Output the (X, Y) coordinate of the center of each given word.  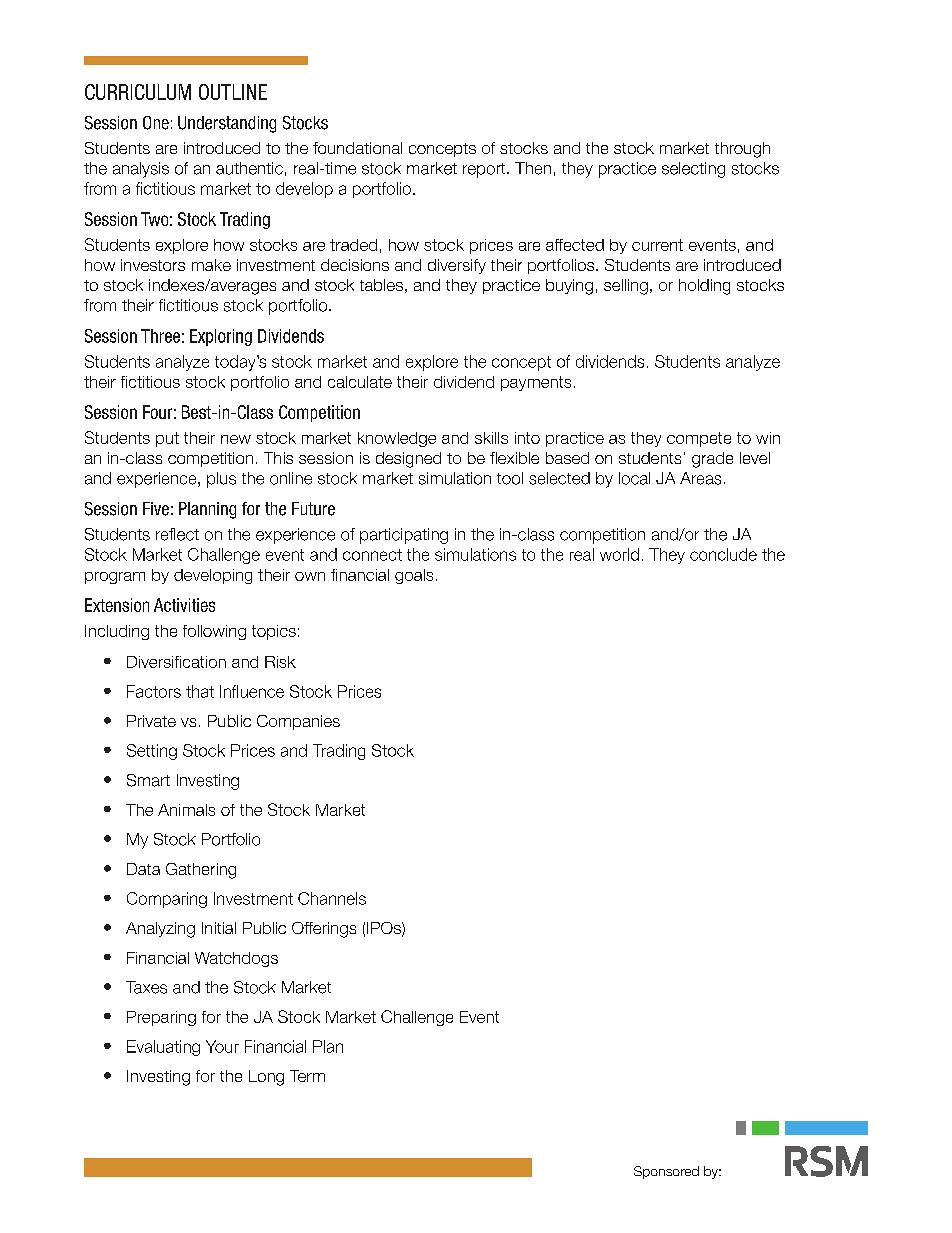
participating (404, 536)
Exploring (221, 337)
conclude (723, 554)
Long (266, 1078)
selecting (693, 170)
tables (381, 285)
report (485, 170)
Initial (219, 928)
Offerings (324, 930)
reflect (177, 534)
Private (151, 721)
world (619, 554)
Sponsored (666, 1172)
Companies (298, 722)
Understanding (227, 124)
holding (704, 287)
